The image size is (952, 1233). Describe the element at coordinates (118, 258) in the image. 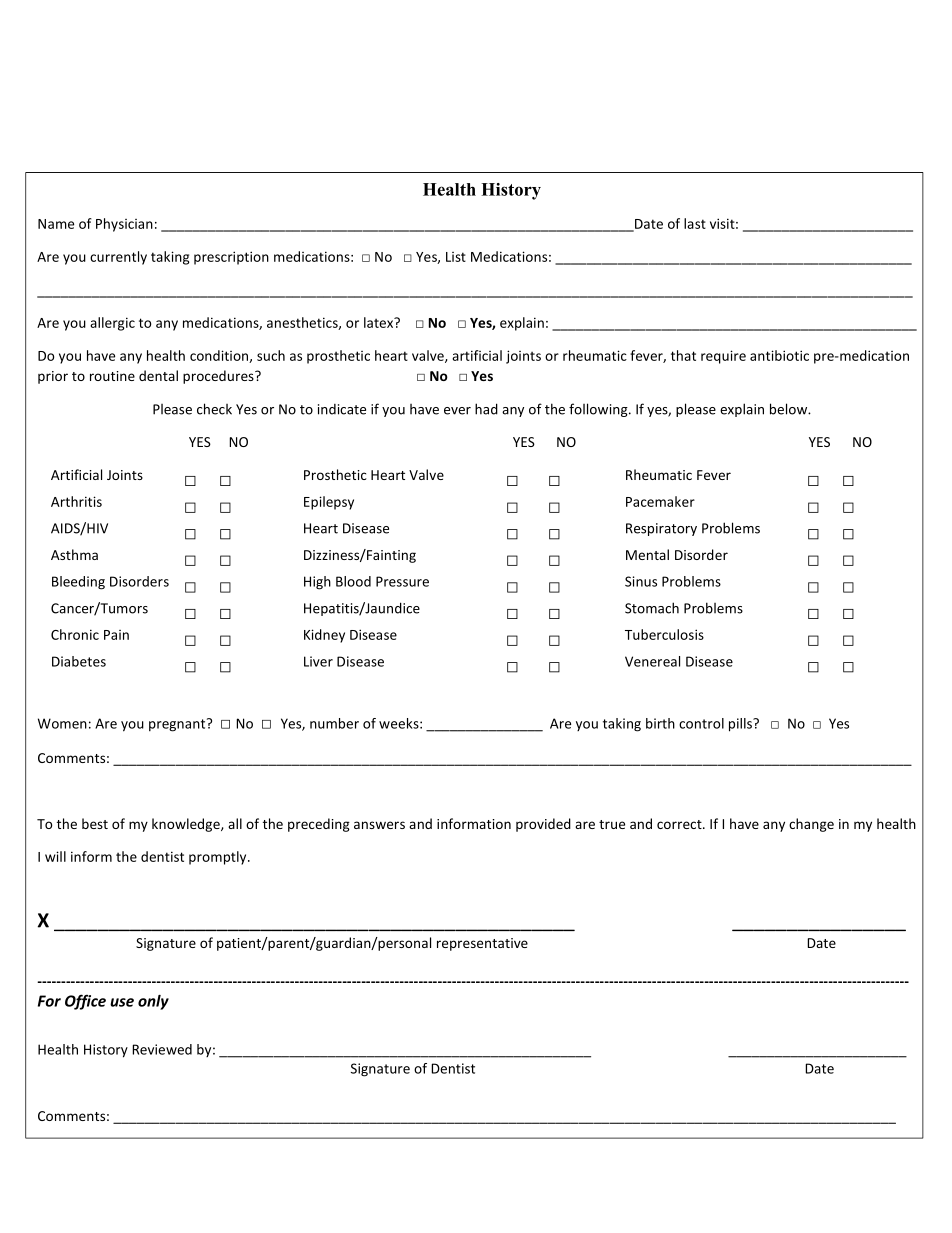

I see `currently` at that location.
